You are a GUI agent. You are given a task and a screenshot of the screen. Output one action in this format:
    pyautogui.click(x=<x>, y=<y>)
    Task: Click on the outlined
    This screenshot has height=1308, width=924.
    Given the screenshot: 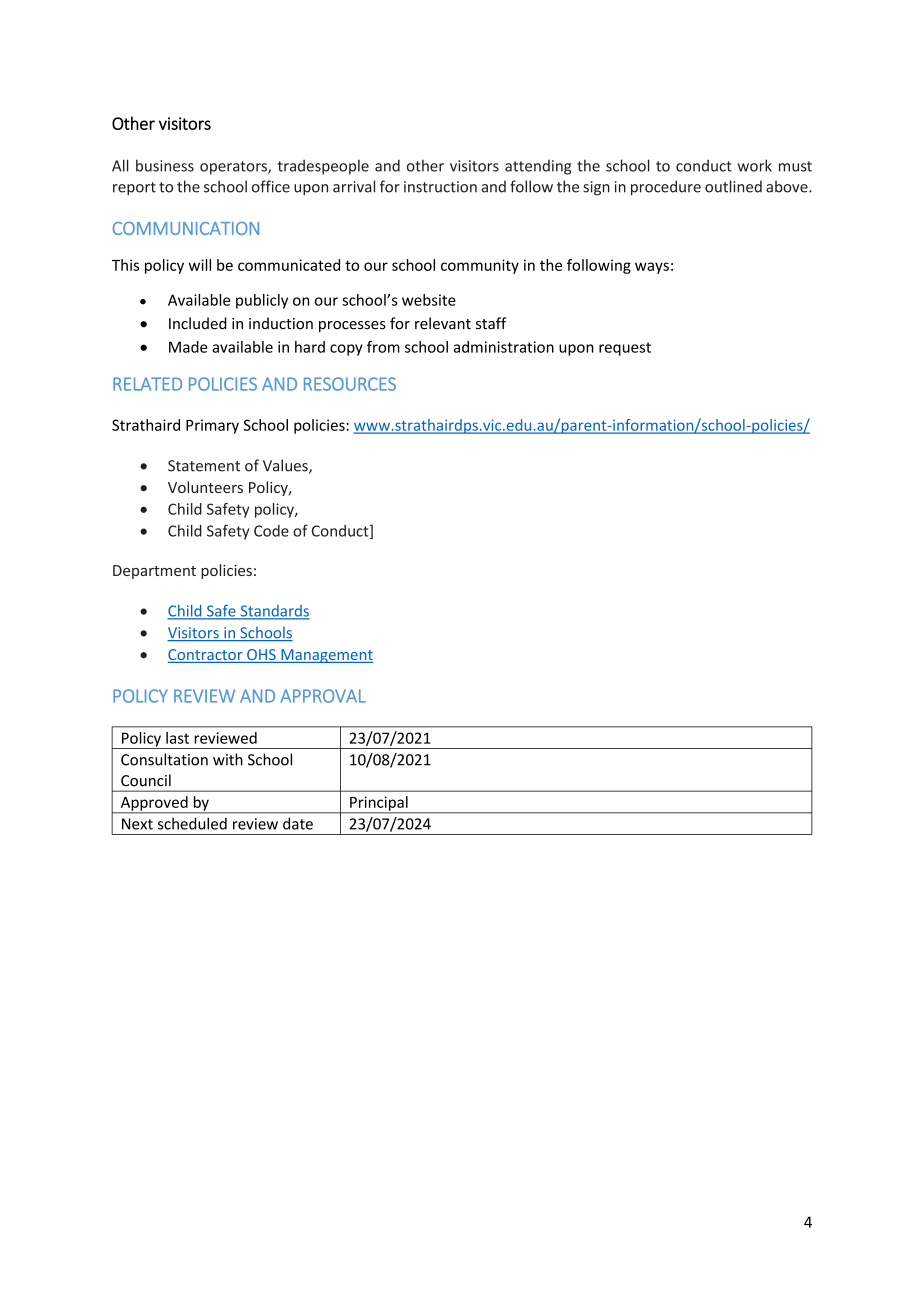 What is the action you would take?
    pyautogui.click(x=733, y=186)
